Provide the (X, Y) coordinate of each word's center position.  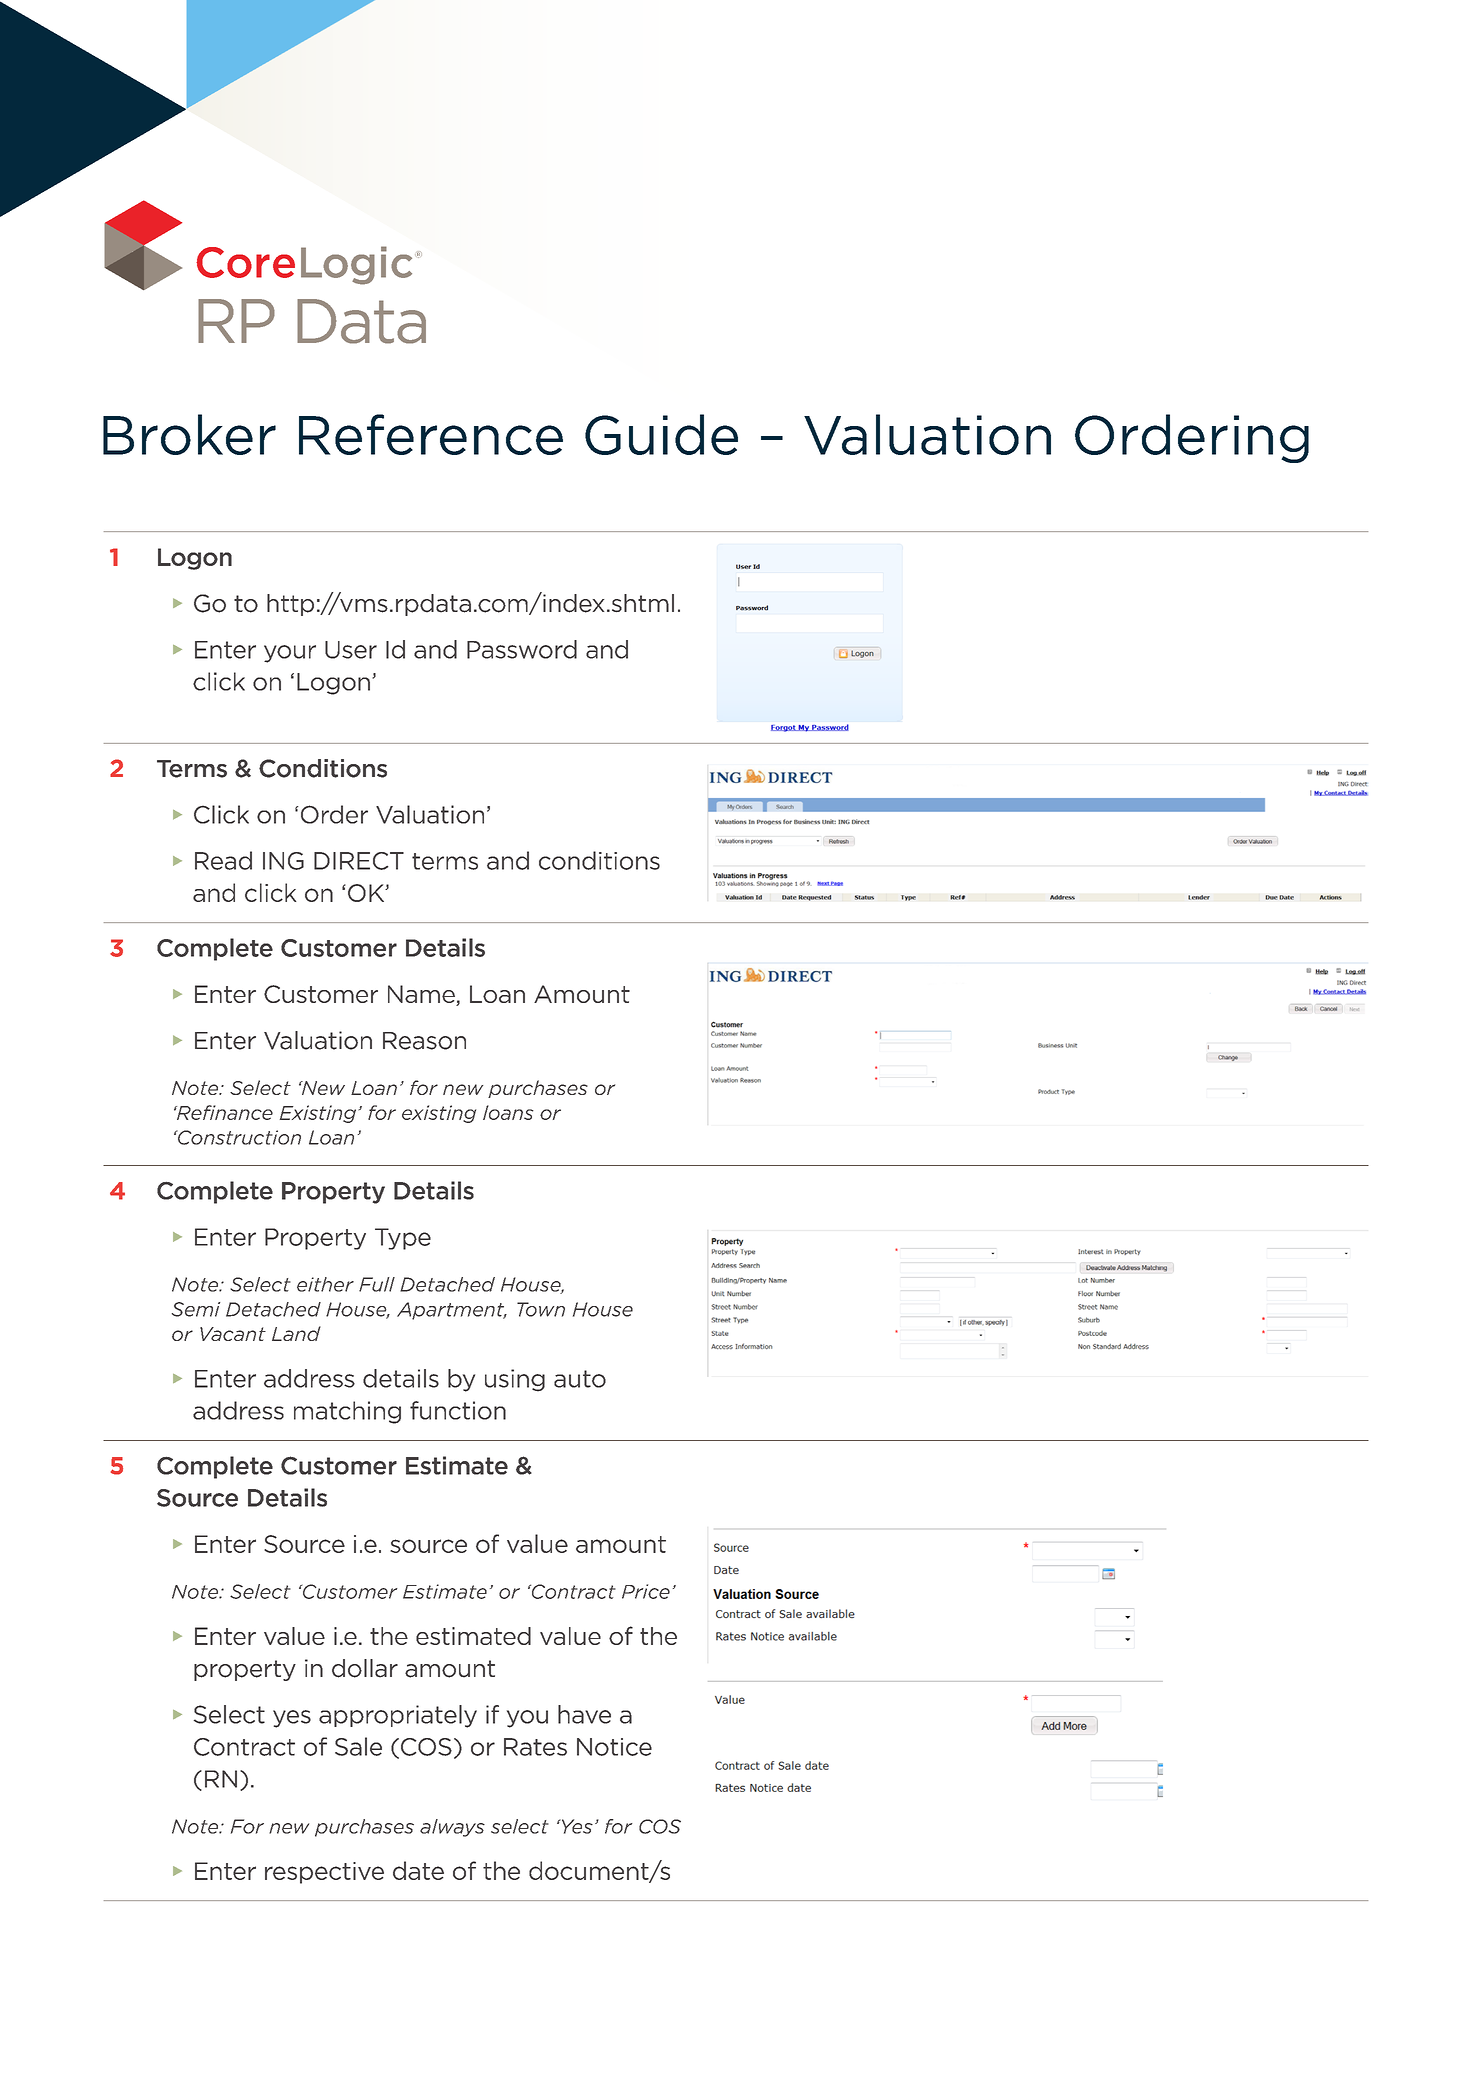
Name (422, 995)
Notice (614, 1747)
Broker (189, 434)
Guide (661, 434)
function (458, 1410)
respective (324, 1873)
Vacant (233, 1334)
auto (580, 1379)
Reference (431, 434)
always (452, 1828)
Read (223, 860)
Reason (424, 1041)
